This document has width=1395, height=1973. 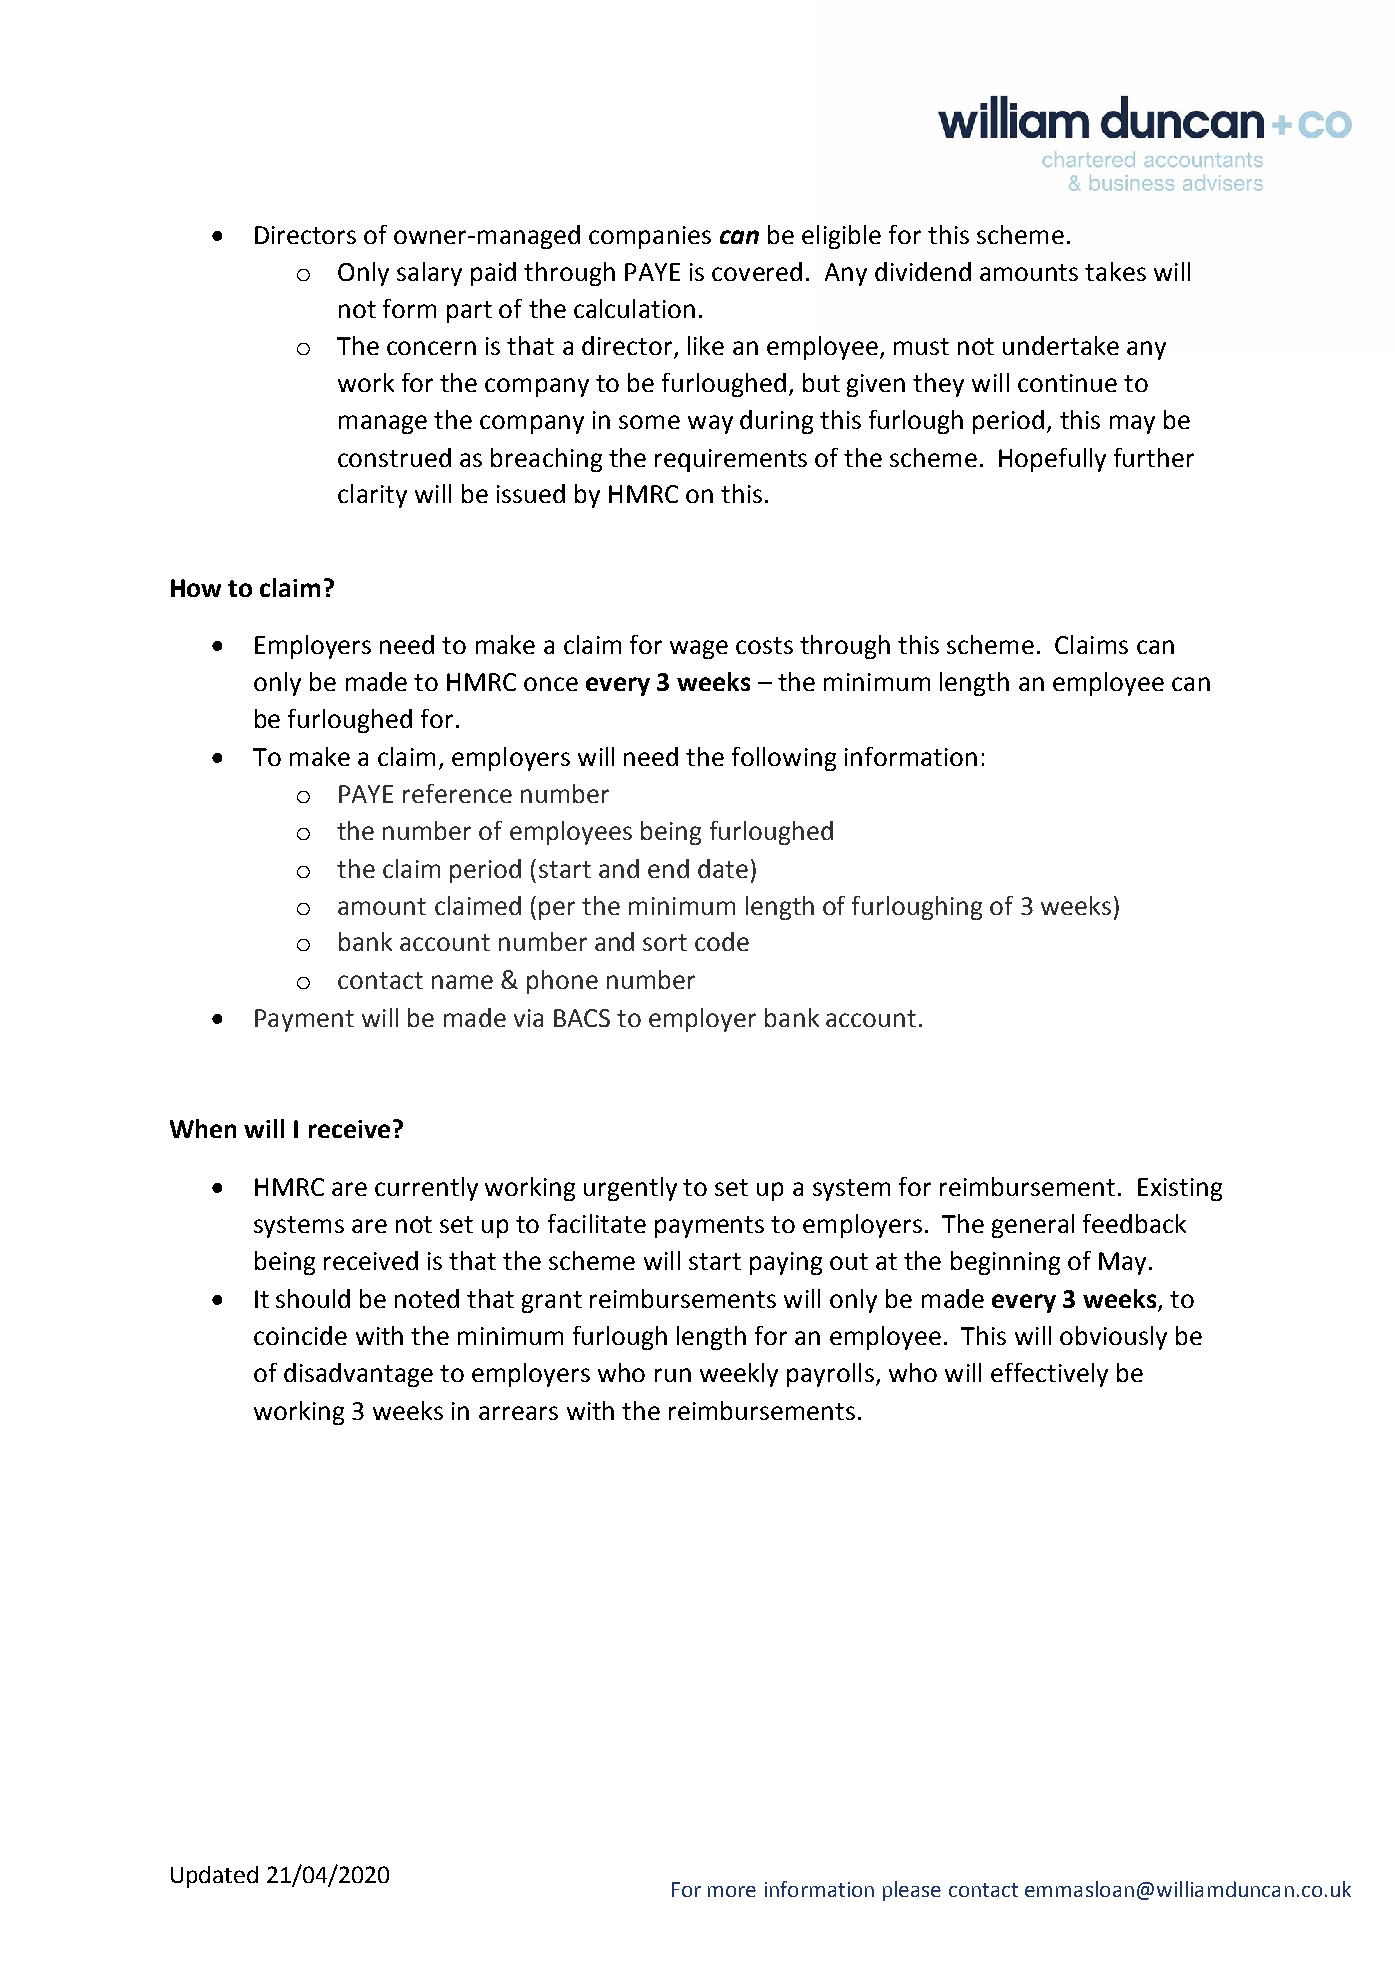 What do you see at coordinates (429, 274) in the document?
I see `salary` at bounding box center [429, 274].
